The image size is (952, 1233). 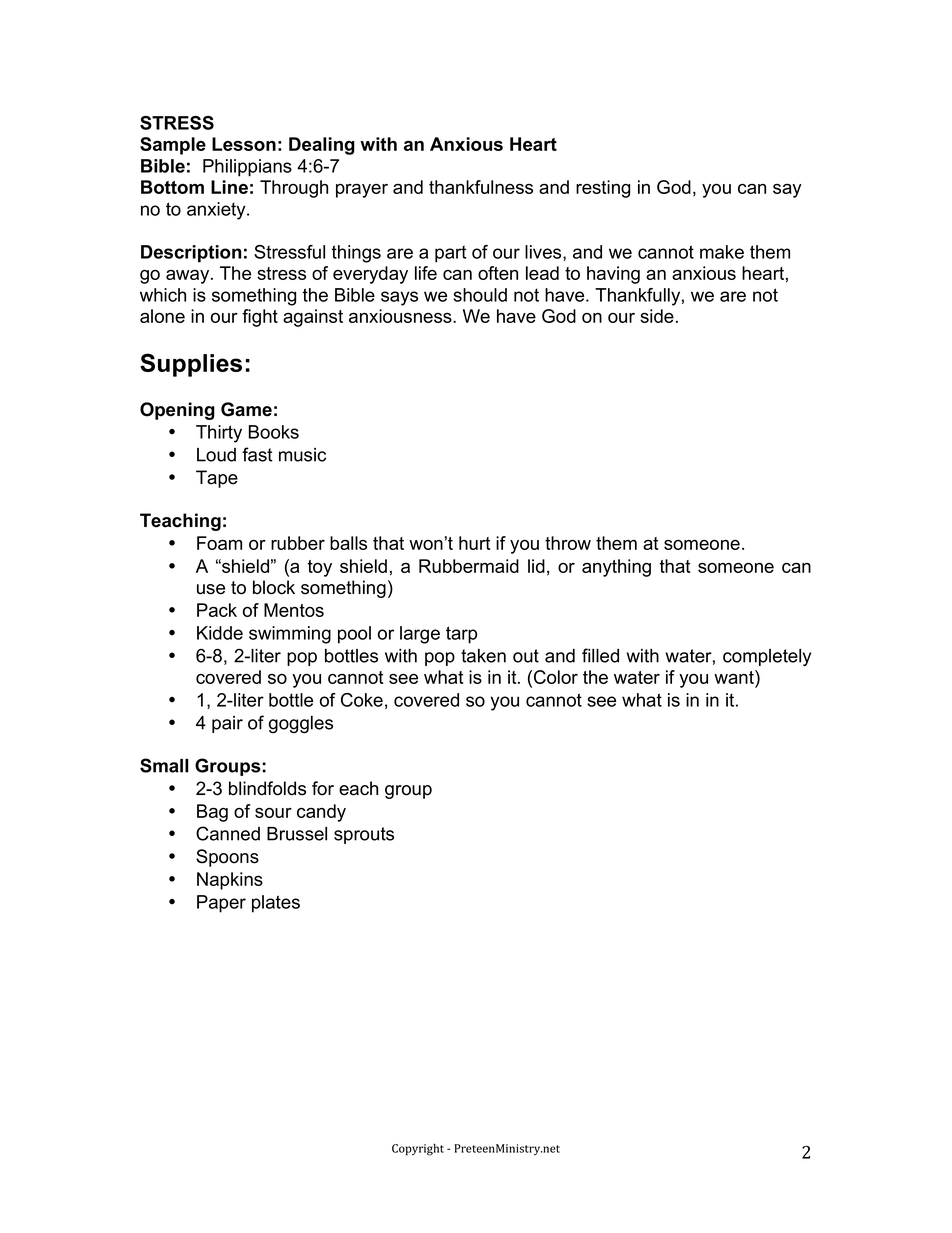 What do you see at coordinates (247, 168) in the page?
I see `Philippians` at bounding box center [247, 168].
